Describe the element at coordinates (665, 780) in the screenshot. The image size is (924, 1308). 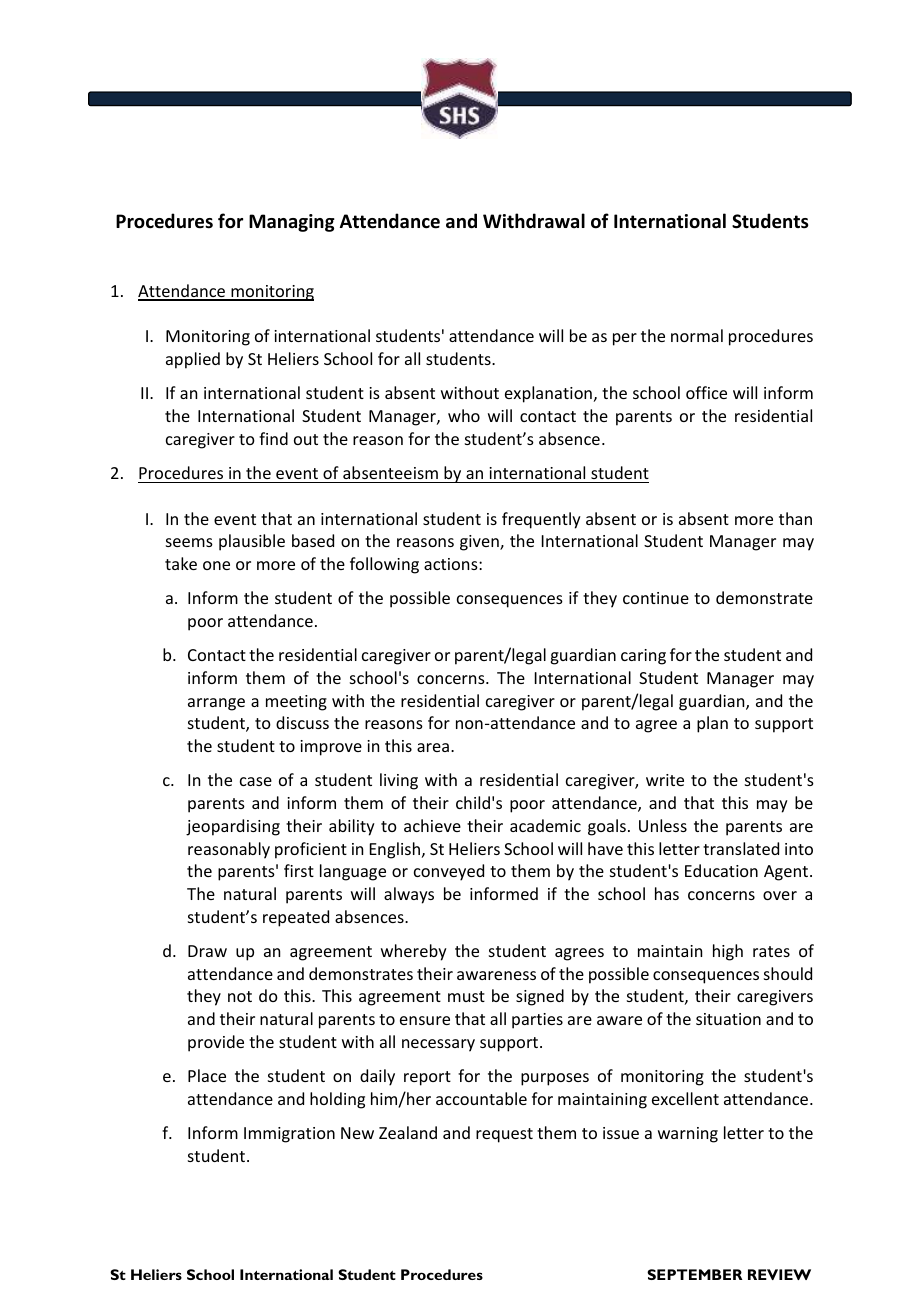
I see `write` at that location.
